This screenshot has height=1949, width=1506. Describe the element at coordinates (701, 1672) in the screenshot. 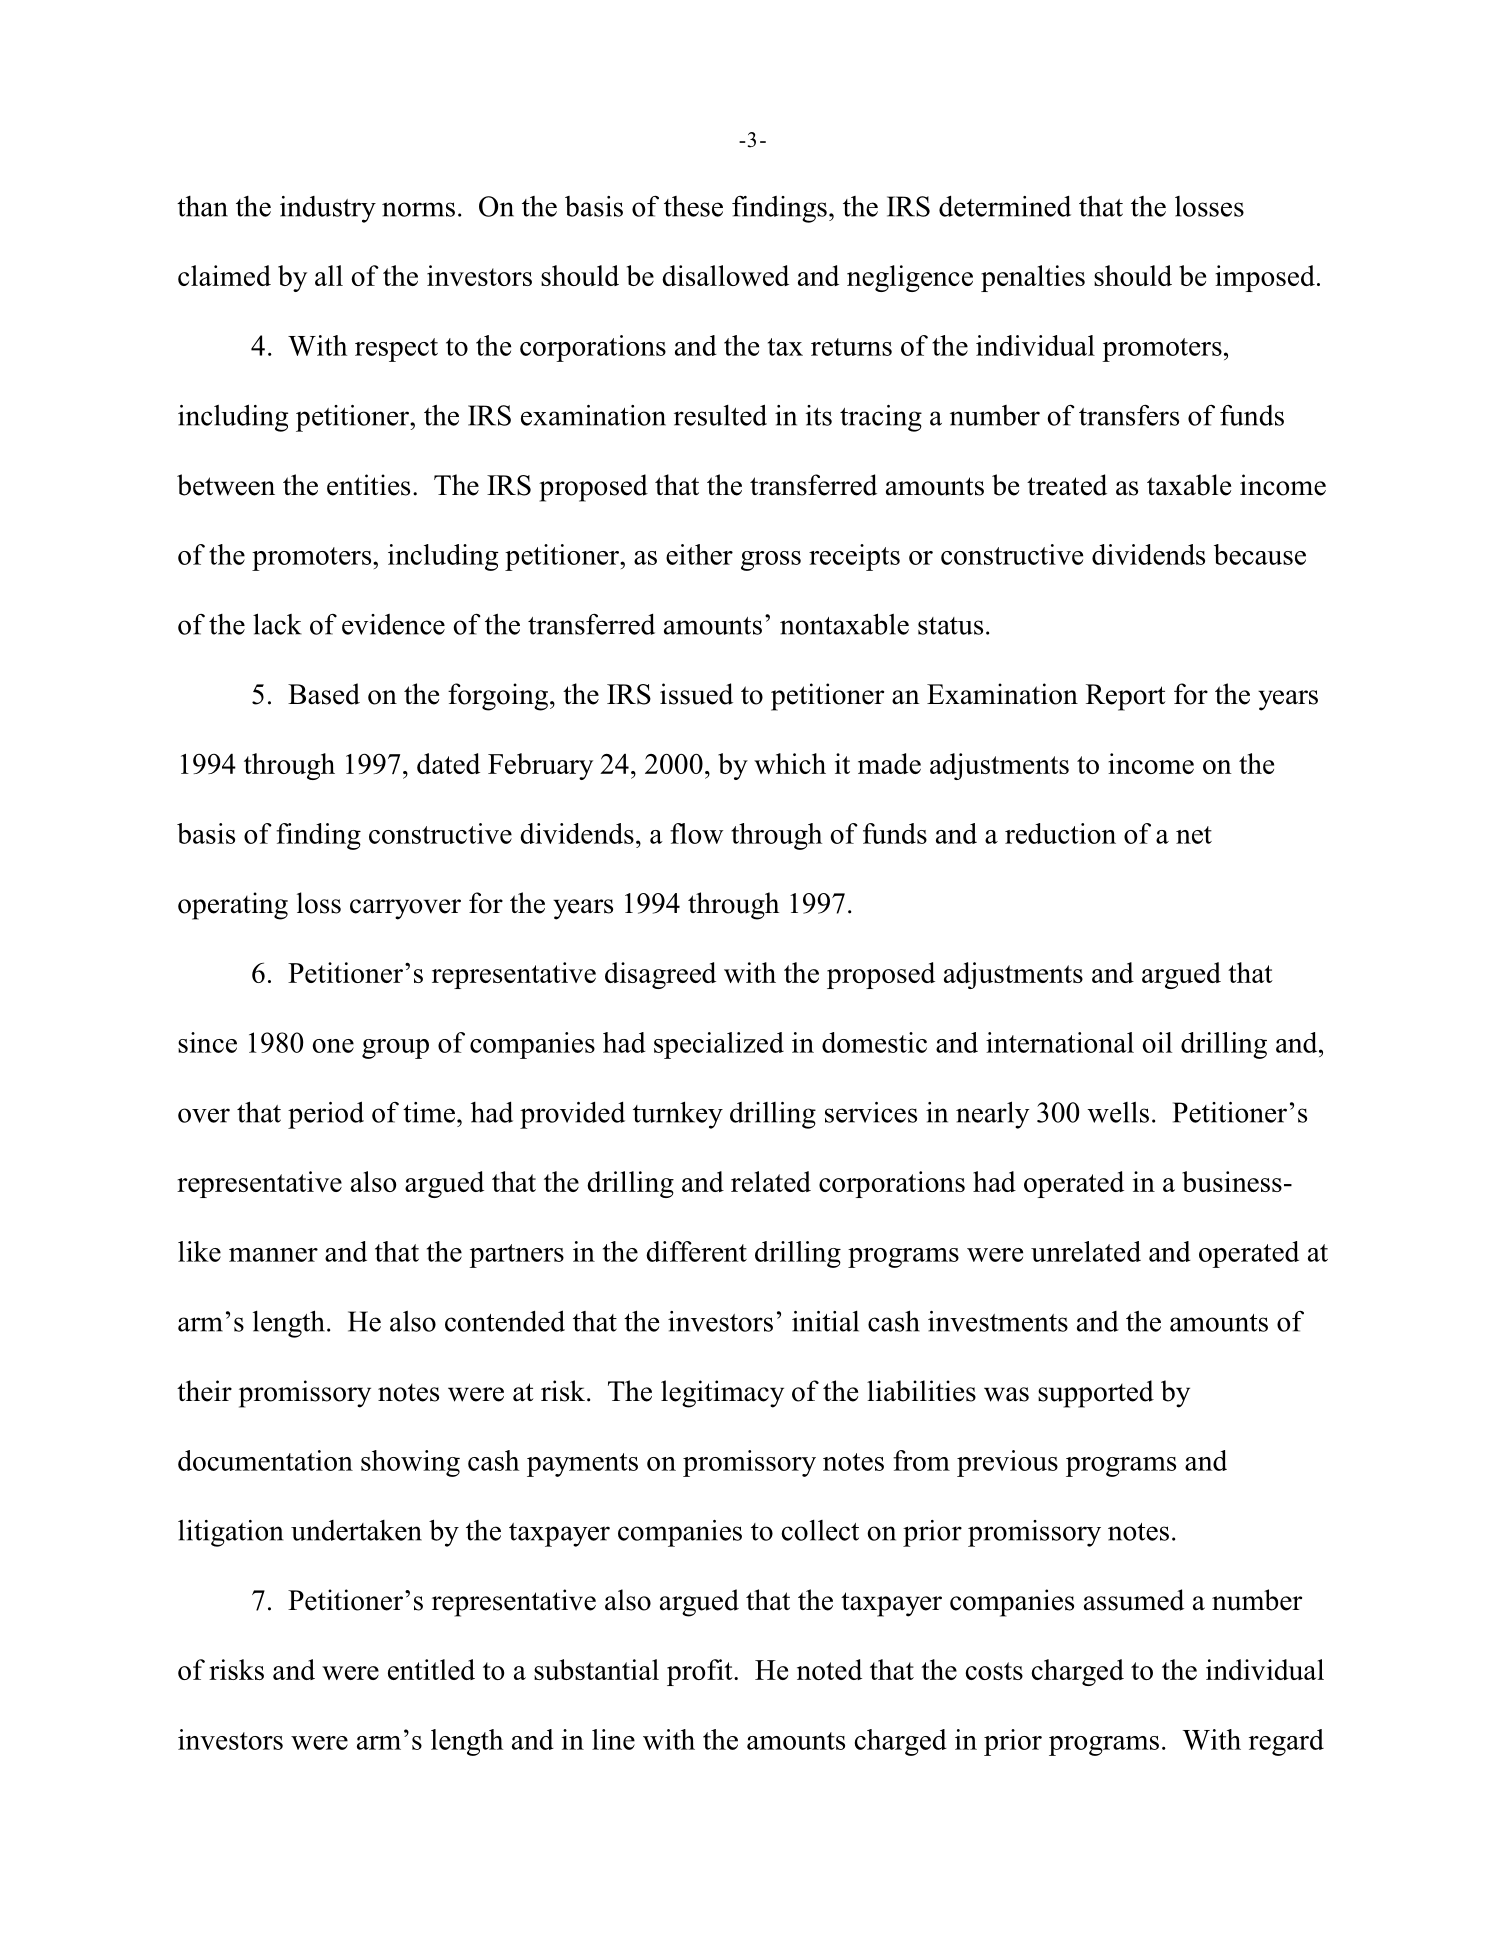

I see `profit` at that location.
